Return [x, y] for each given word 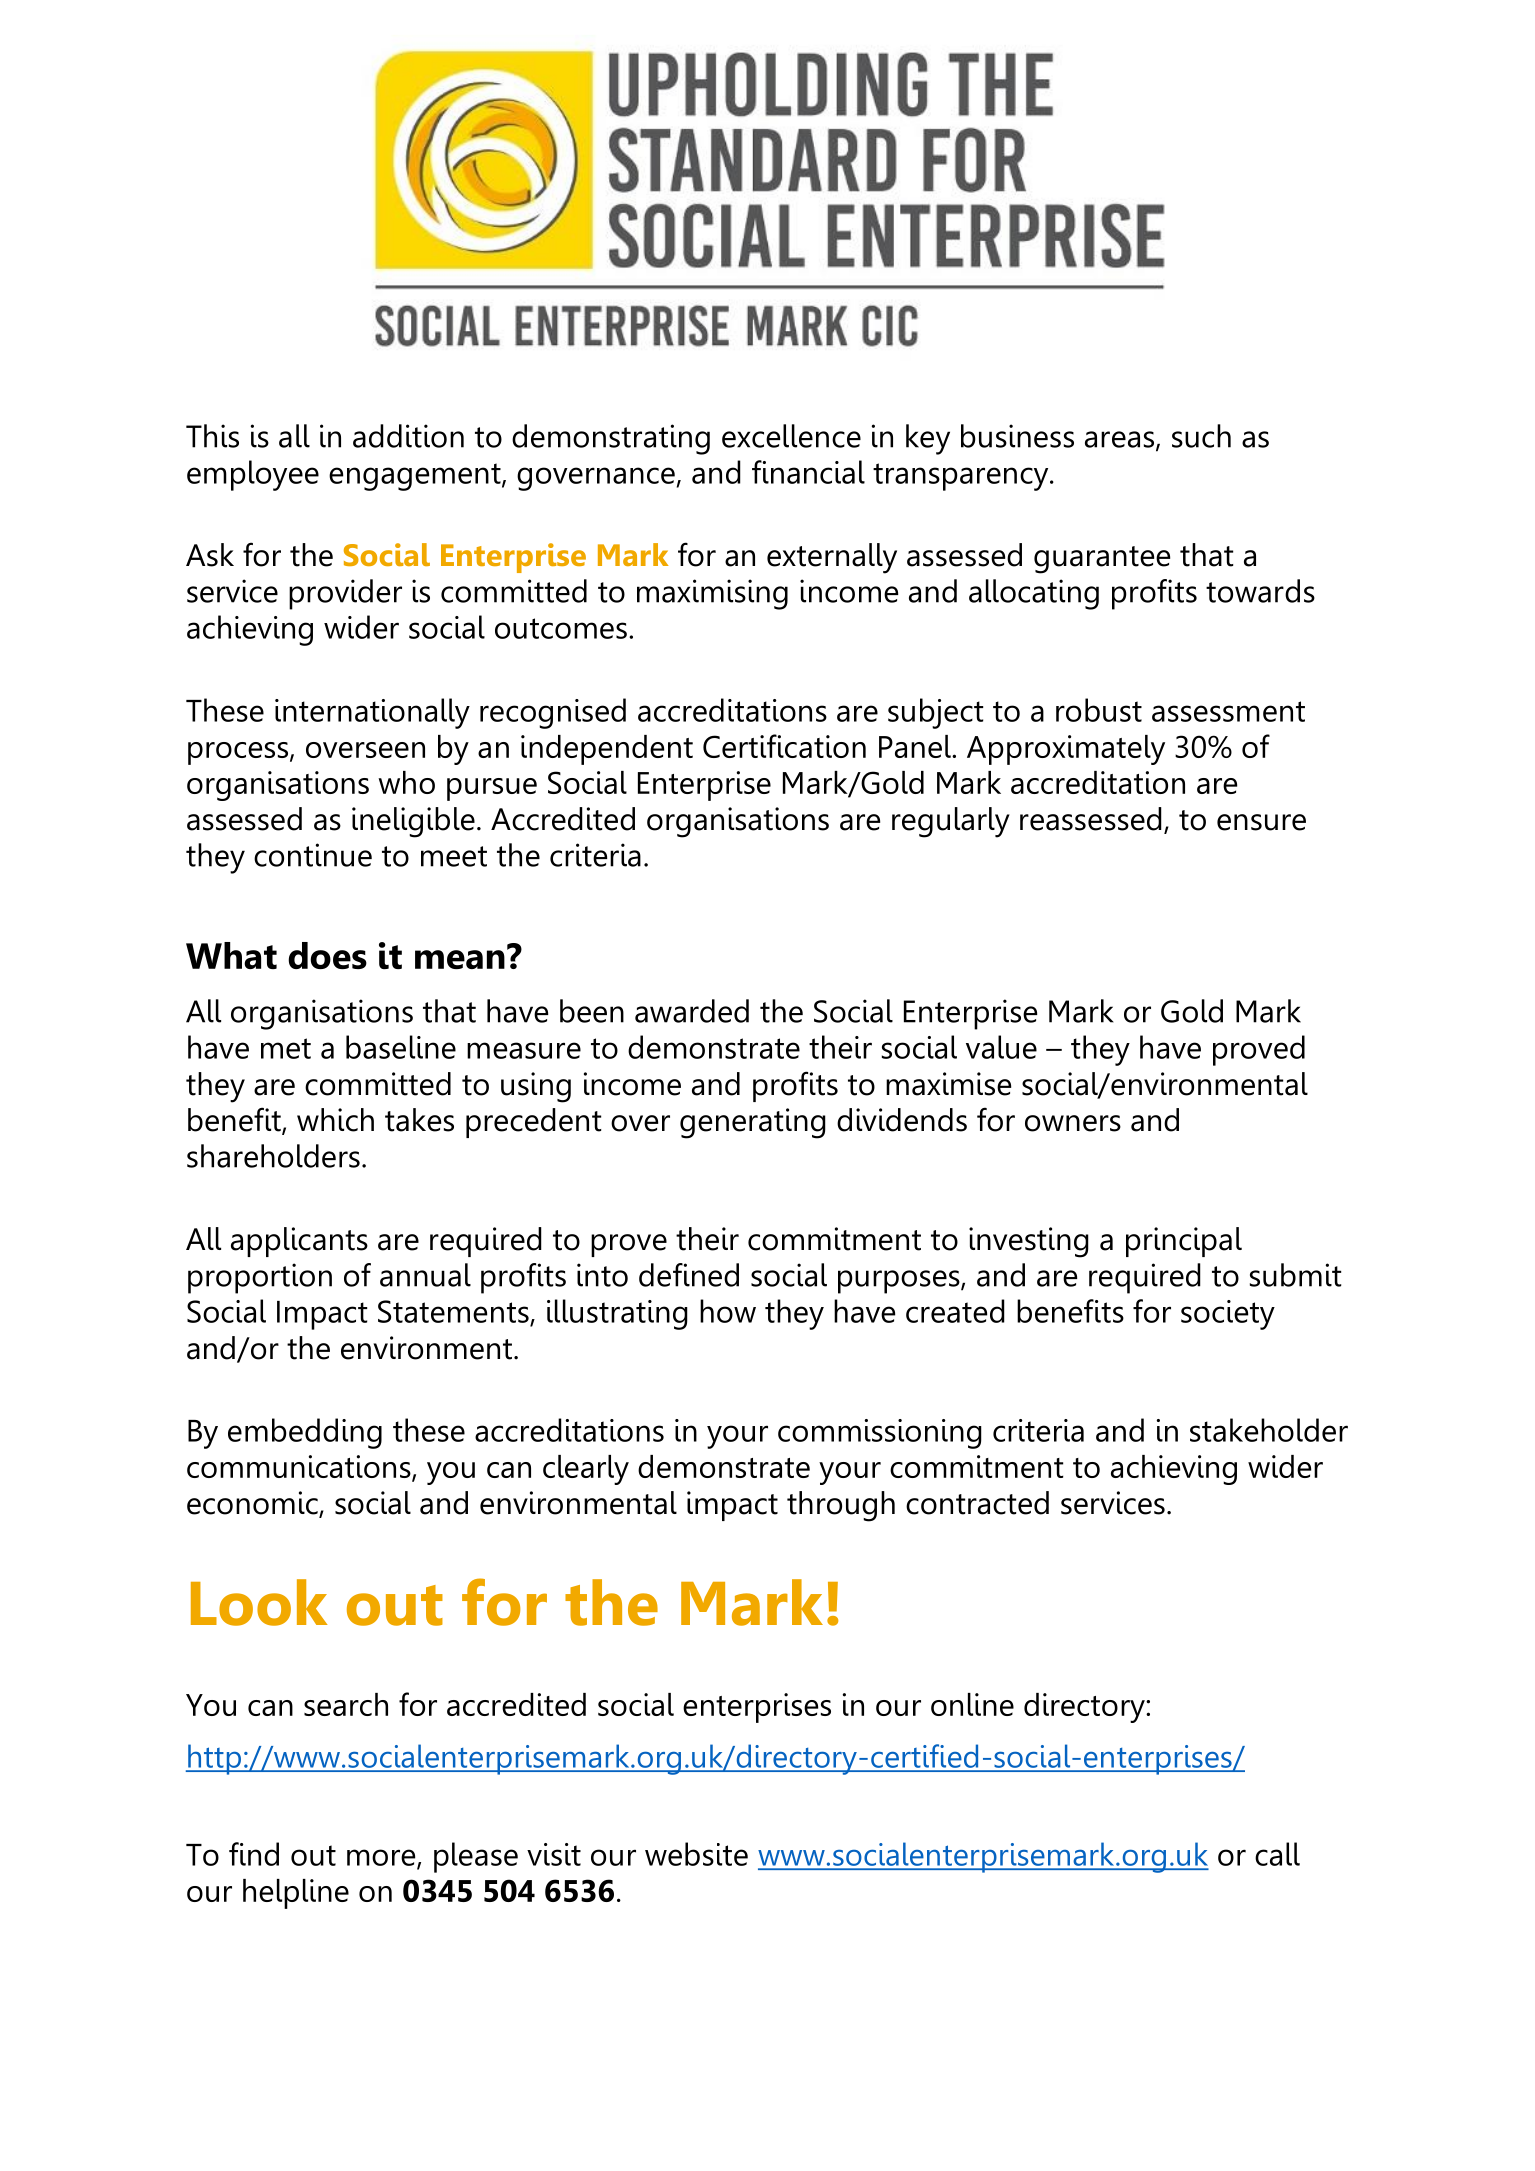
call [1277, 1854]
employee [253, 475]
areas [1121, 440]
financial [808, 472]
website [696, 1854]
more [382, 1858]
